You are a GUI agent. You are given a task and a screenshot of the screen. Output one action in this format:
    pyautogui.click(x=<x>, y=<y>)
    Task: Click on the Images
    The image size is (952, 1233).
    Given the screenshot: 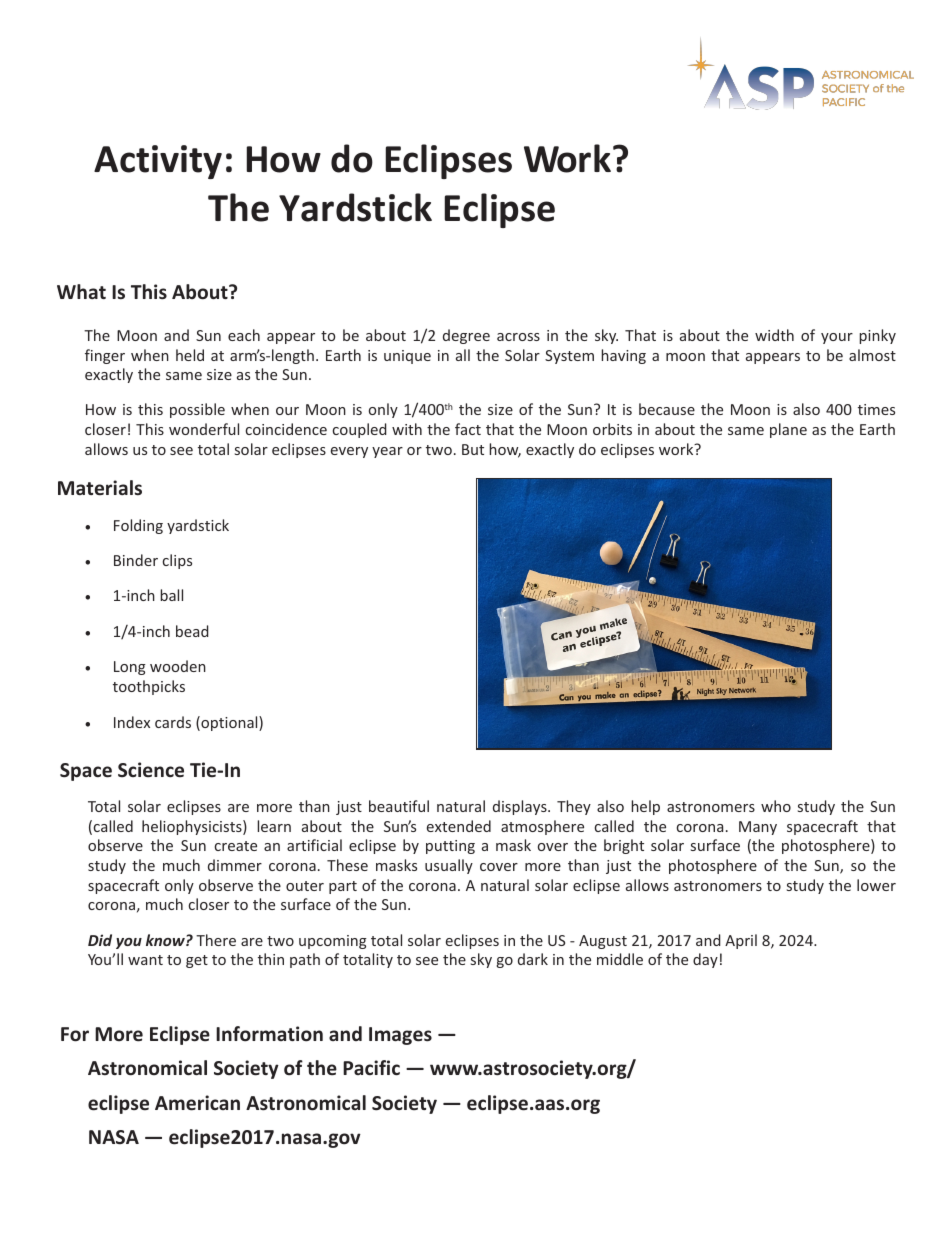 What is the action you would take?
    pyautogui.click(x=400, y=1036)
